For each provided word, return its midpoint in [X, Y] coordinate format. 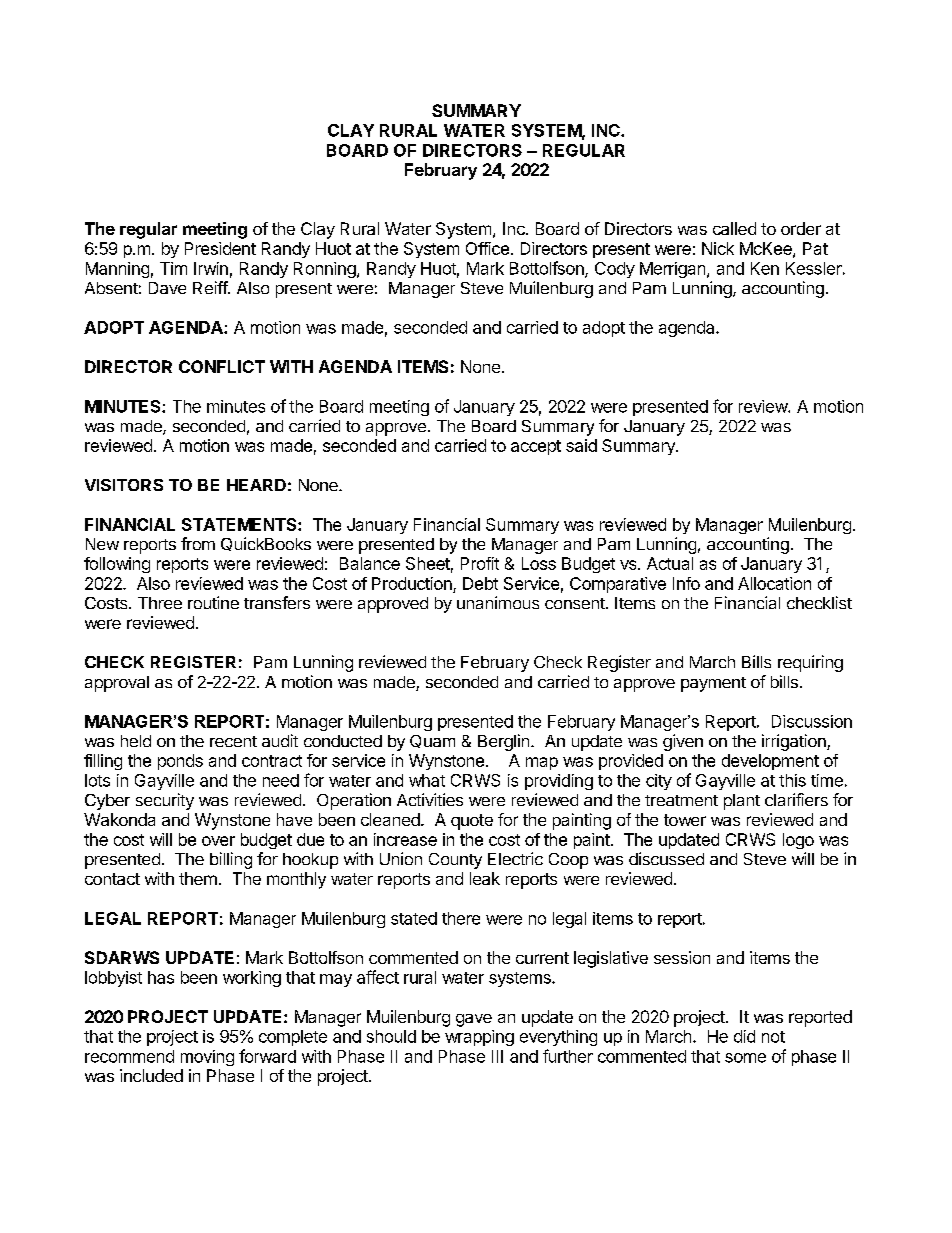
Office [487, 248]
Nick [718, 248]
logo [798, 841]
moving [207, 1058]
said [581, 445]
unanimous [498, 602]
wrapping [479, 1038]
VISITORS [124, 485]
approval [117, 684]
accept [536, 447]
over [218, 841]
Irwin [211, 268]
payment [713, 684]
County [455, 861]
